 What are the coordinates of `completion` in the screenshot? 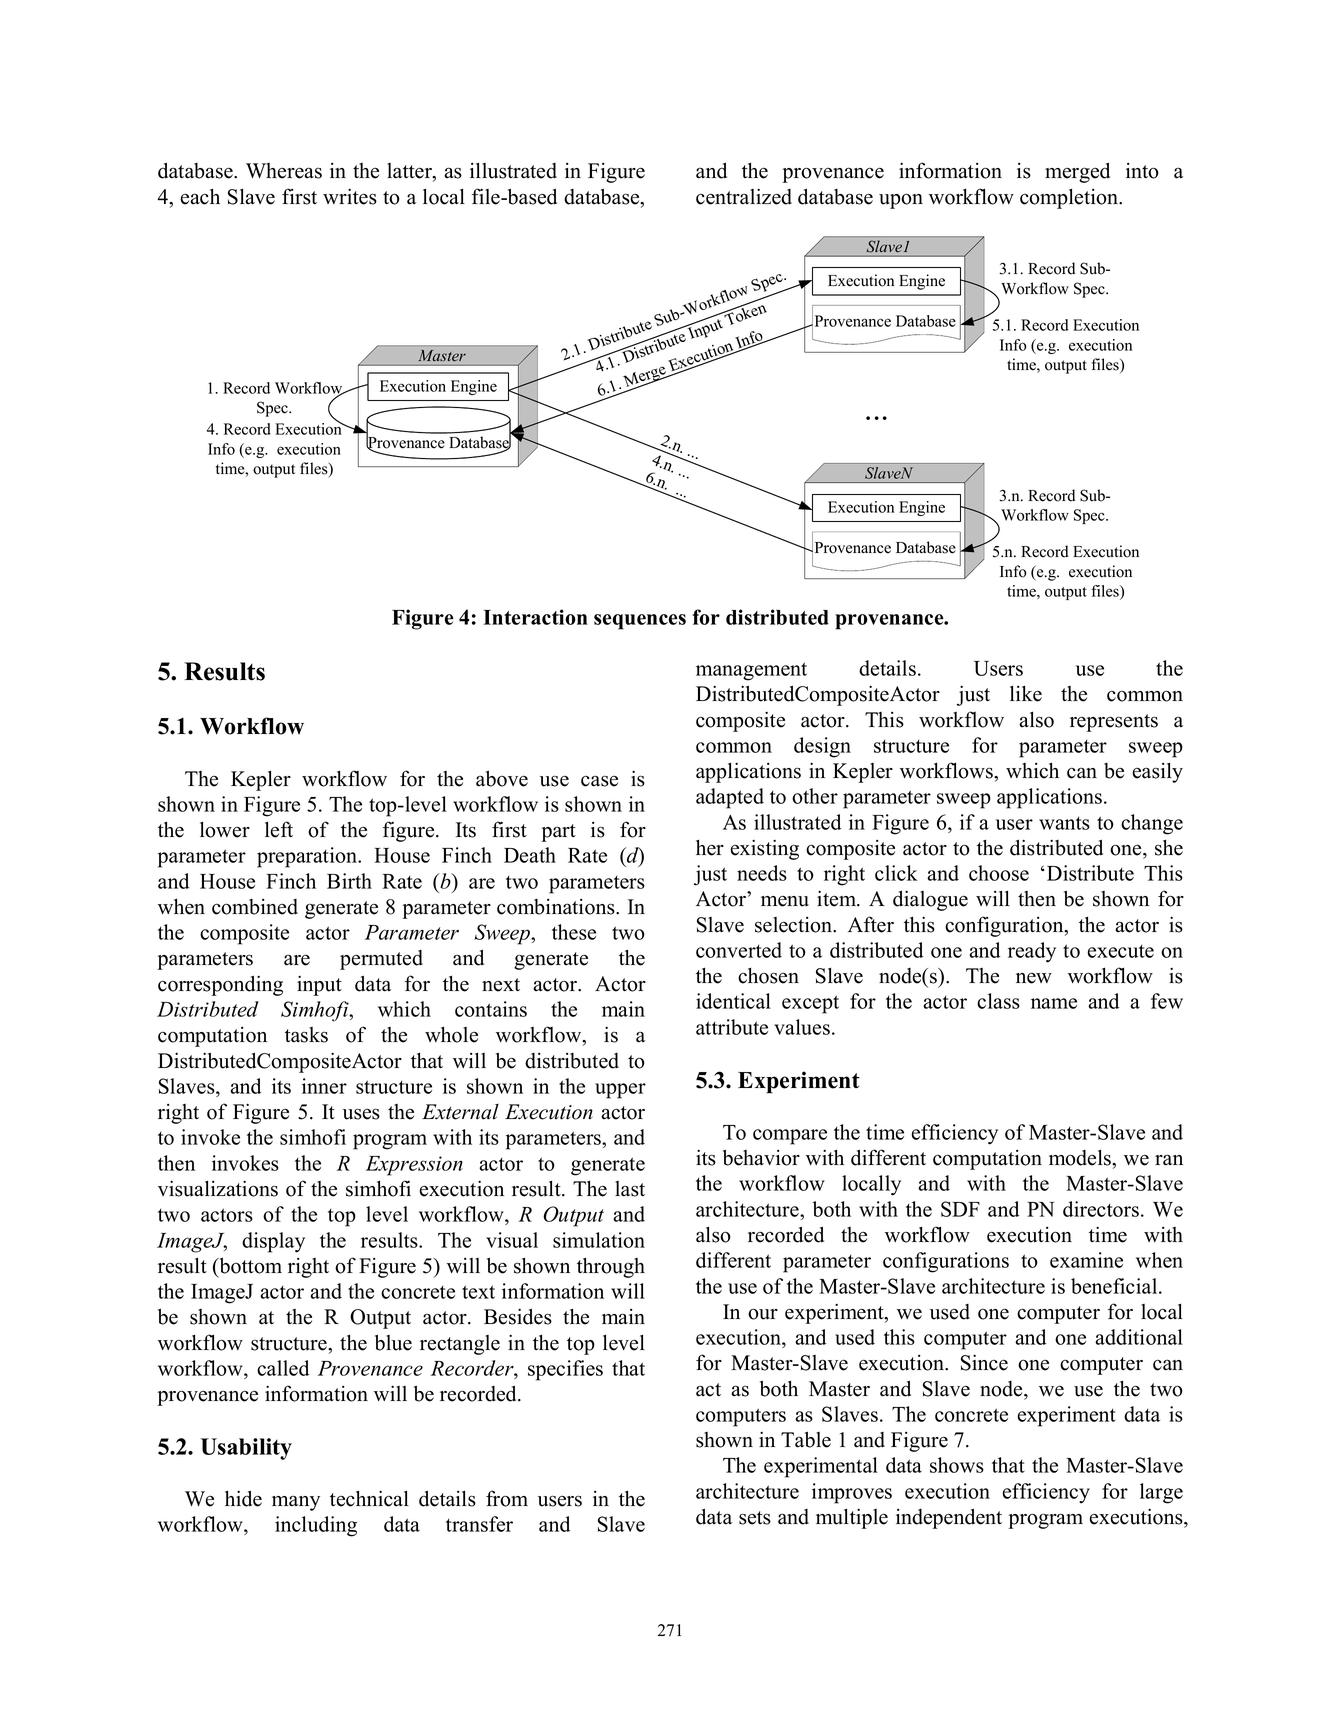 It's located at (1070, 198).
